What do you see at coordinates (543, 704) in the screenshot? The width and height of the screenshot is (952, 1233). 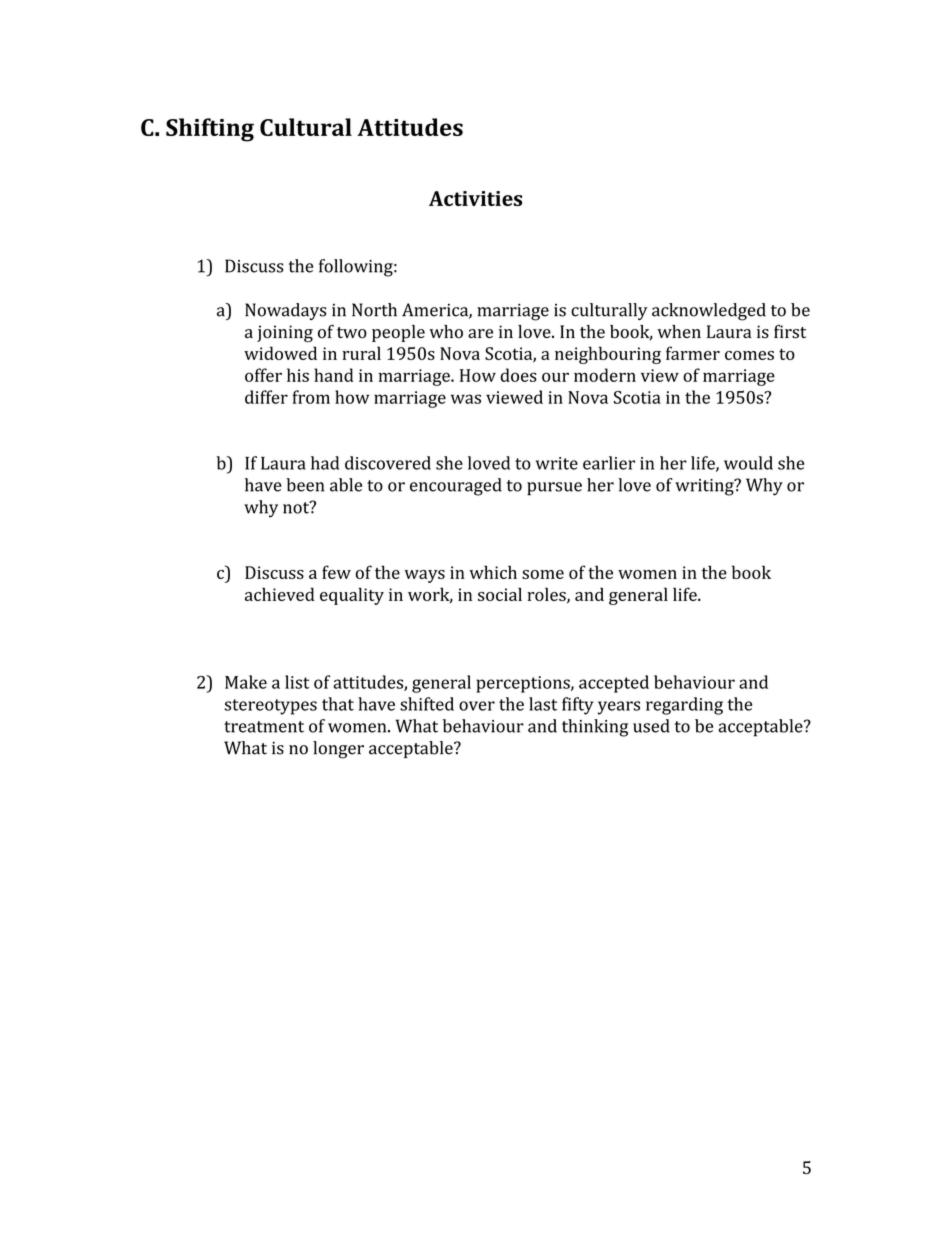 I see `last` at bounding box center [543, 704].
